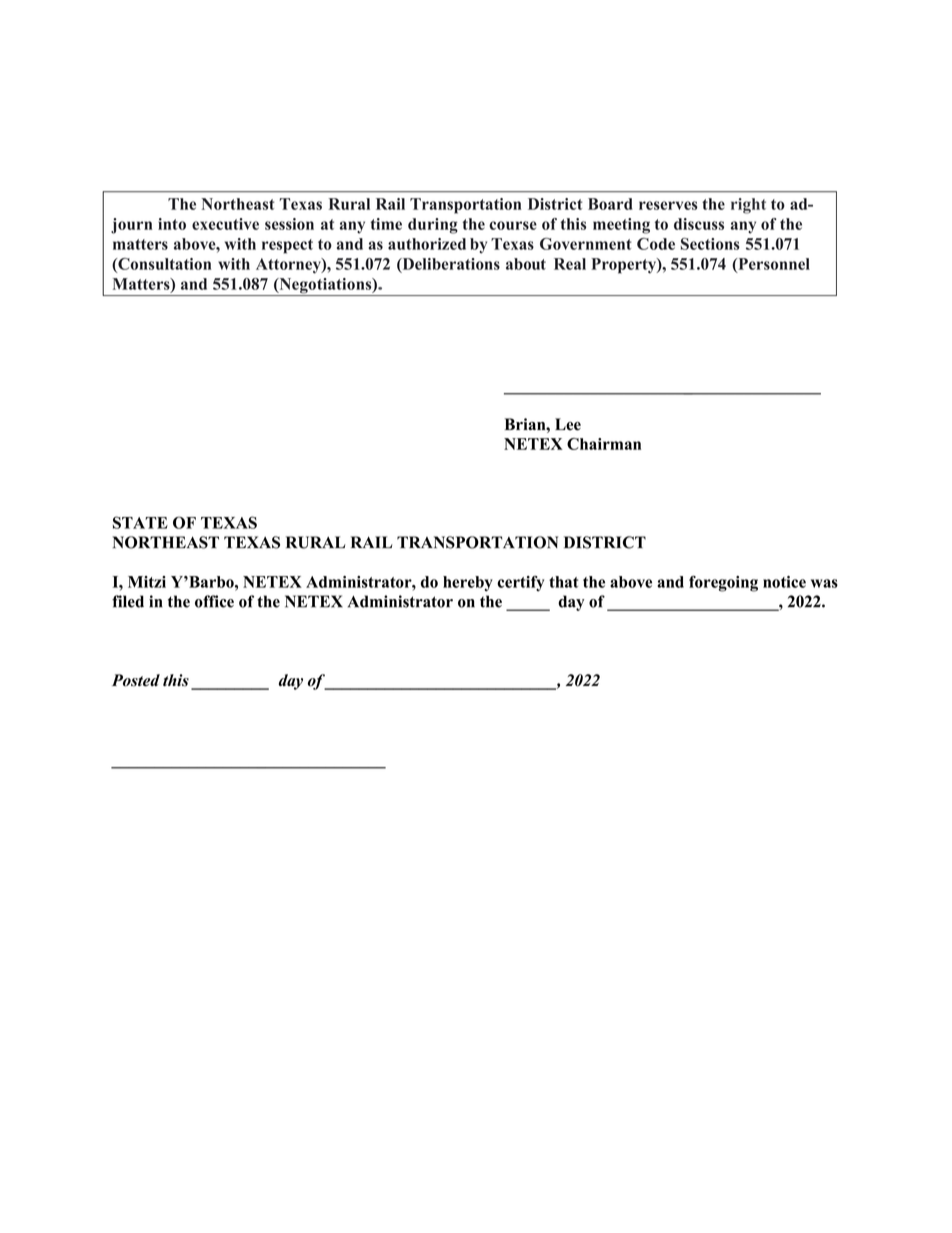 This document has width=952, height=1233. I want to click on Chairman, so click(604, 444).
